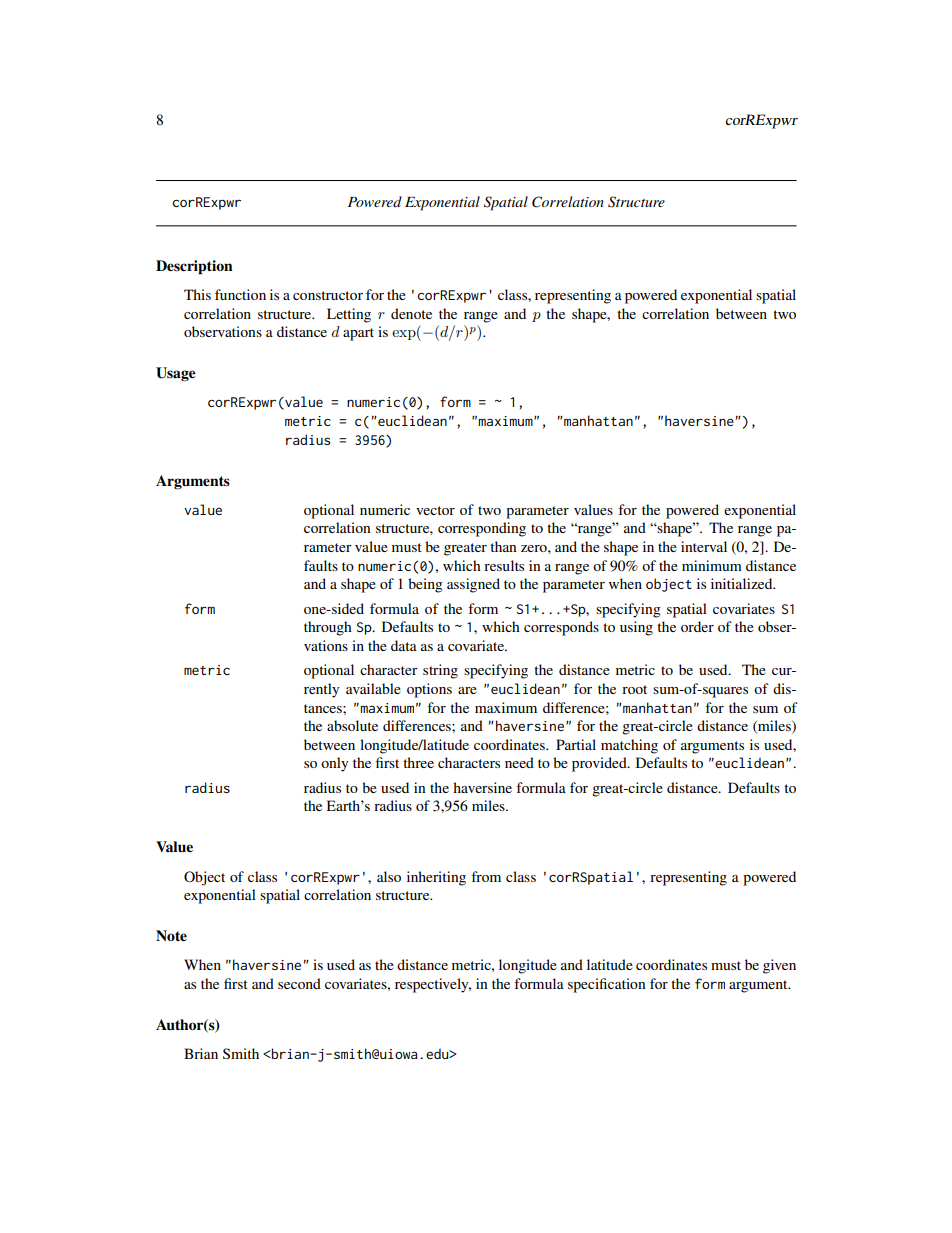 Image resolution: width=952 pixels, height=1233 pixels. Describe the element at coordinates (697, 626) in the screenshot. I see `order` at that location.
